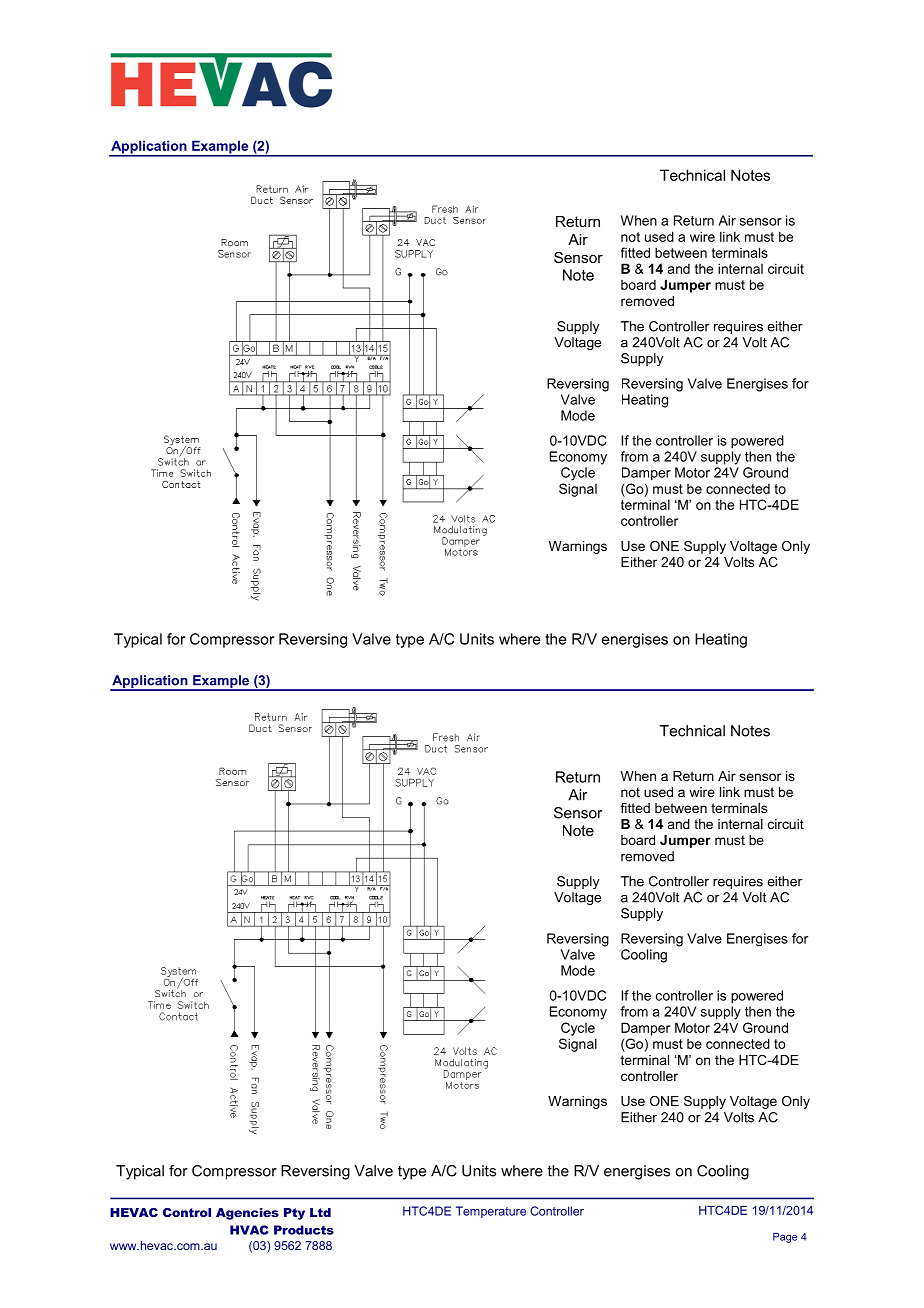  What do you see at coordinates (304, 1230) in the screenshot?
I see `Products` at bounding box center [304, 1230].
